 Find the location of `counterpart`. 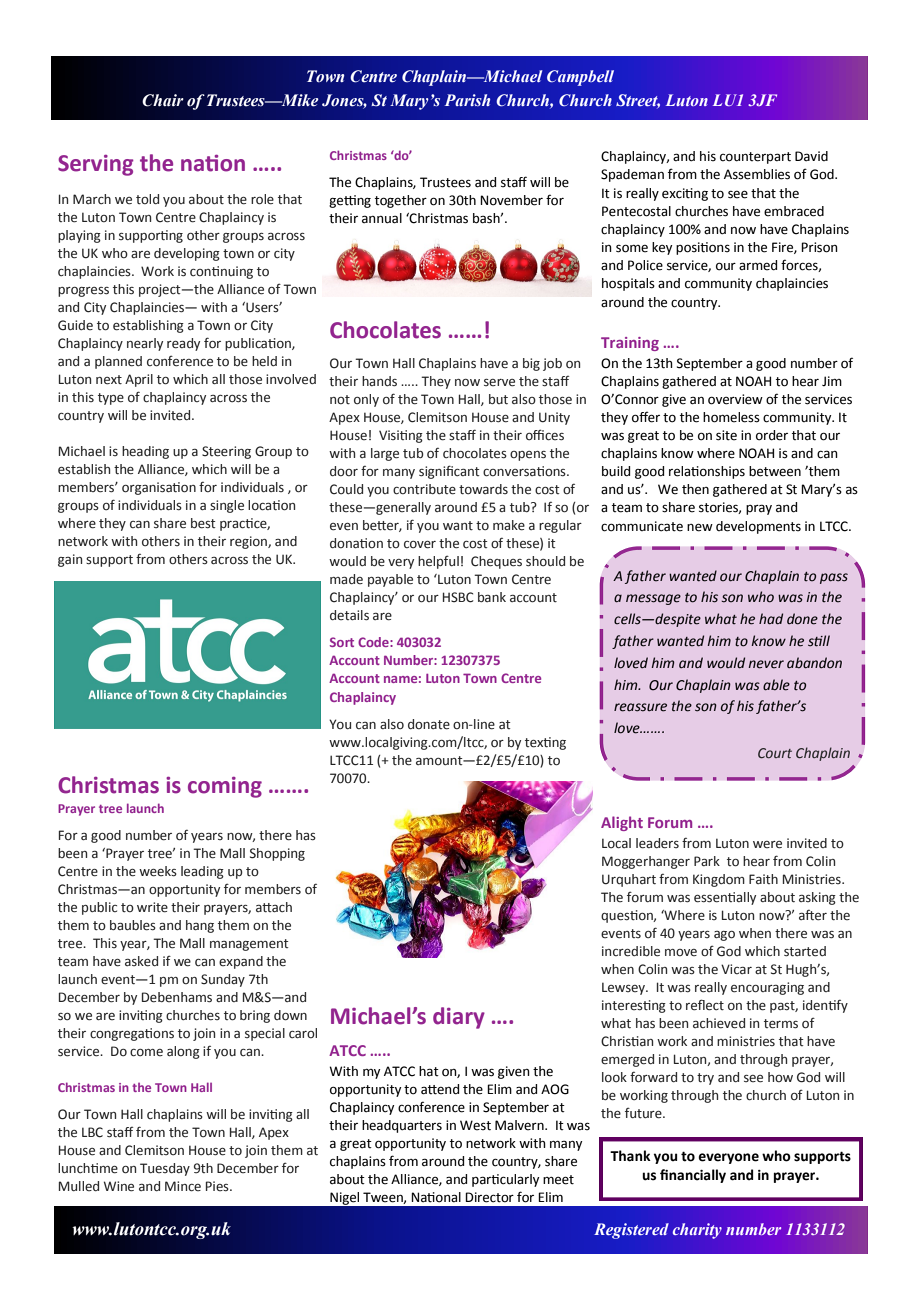

counterpart is located at coordinates (755, 158).
